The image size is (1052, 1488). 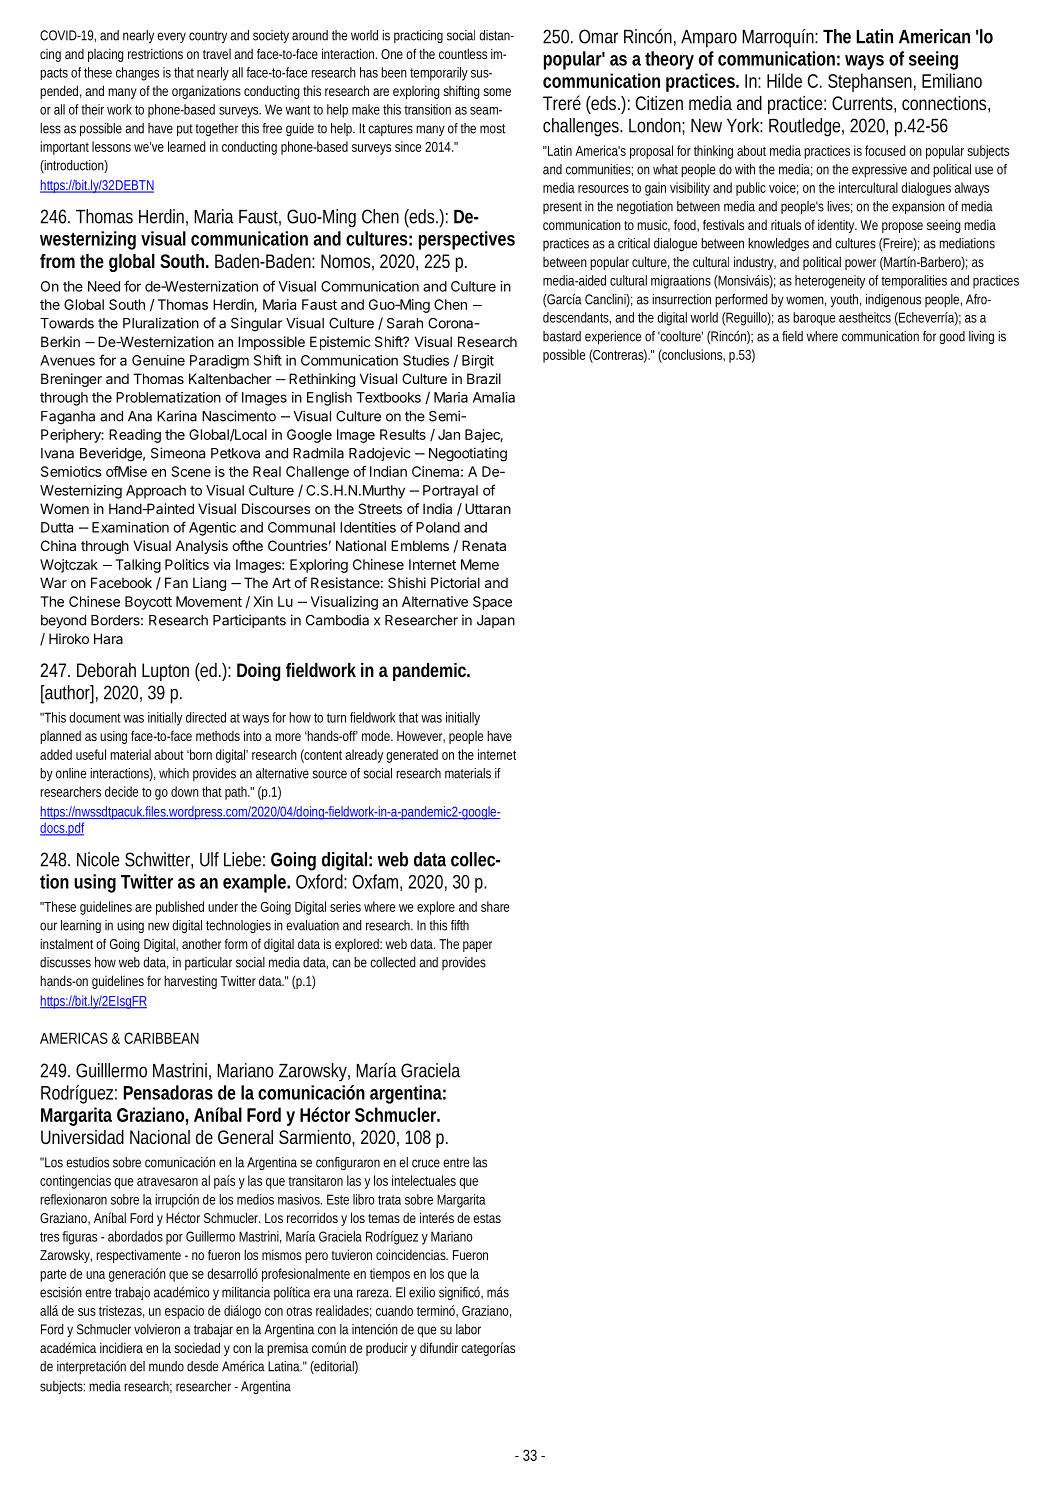 What do you see at coordinates (191, 471) in the screenshot?
I see `Scene` at bounding box center [191, 471].
